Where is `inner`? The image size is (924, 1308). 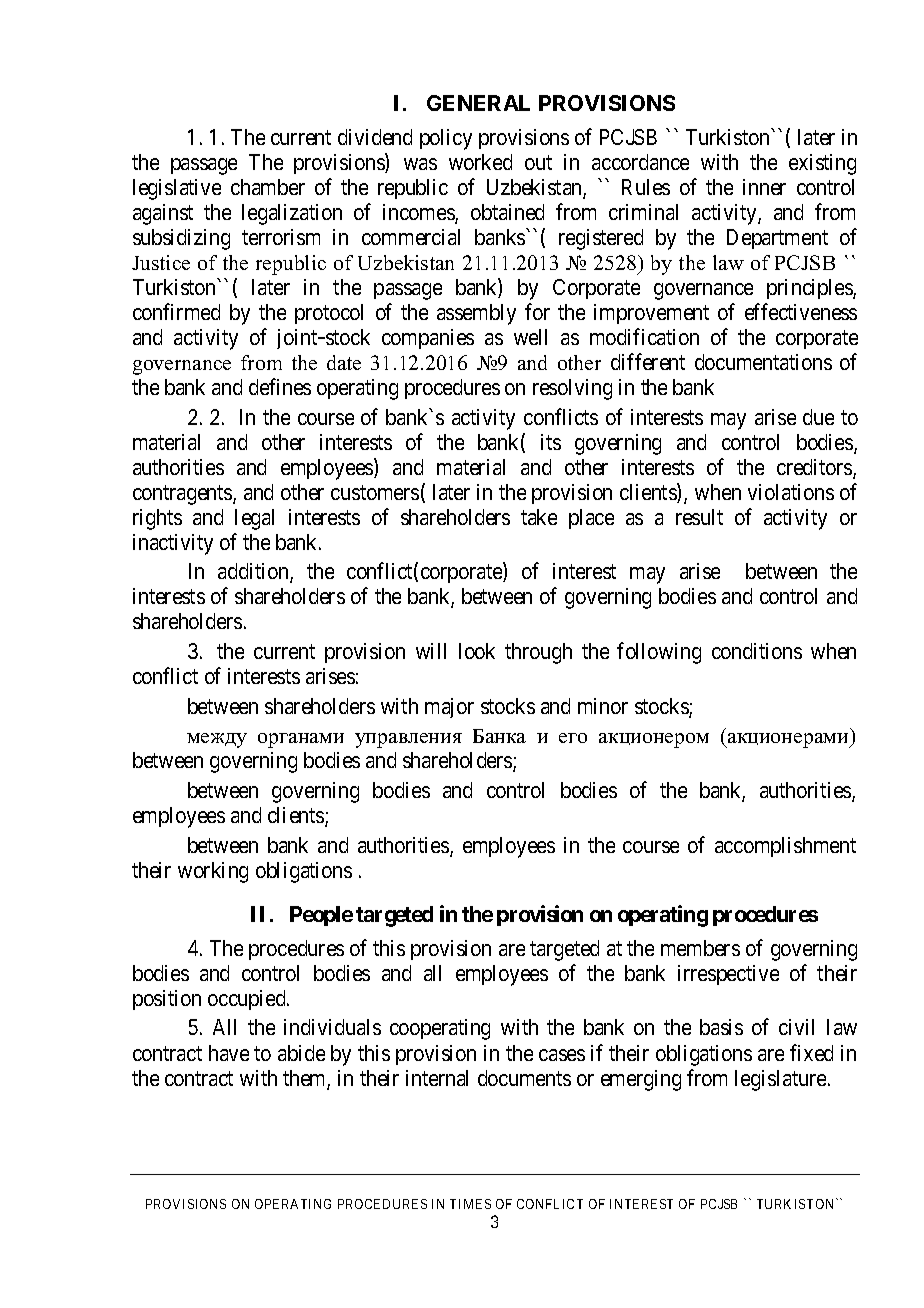 inner is located at coordinates (764, 187).
